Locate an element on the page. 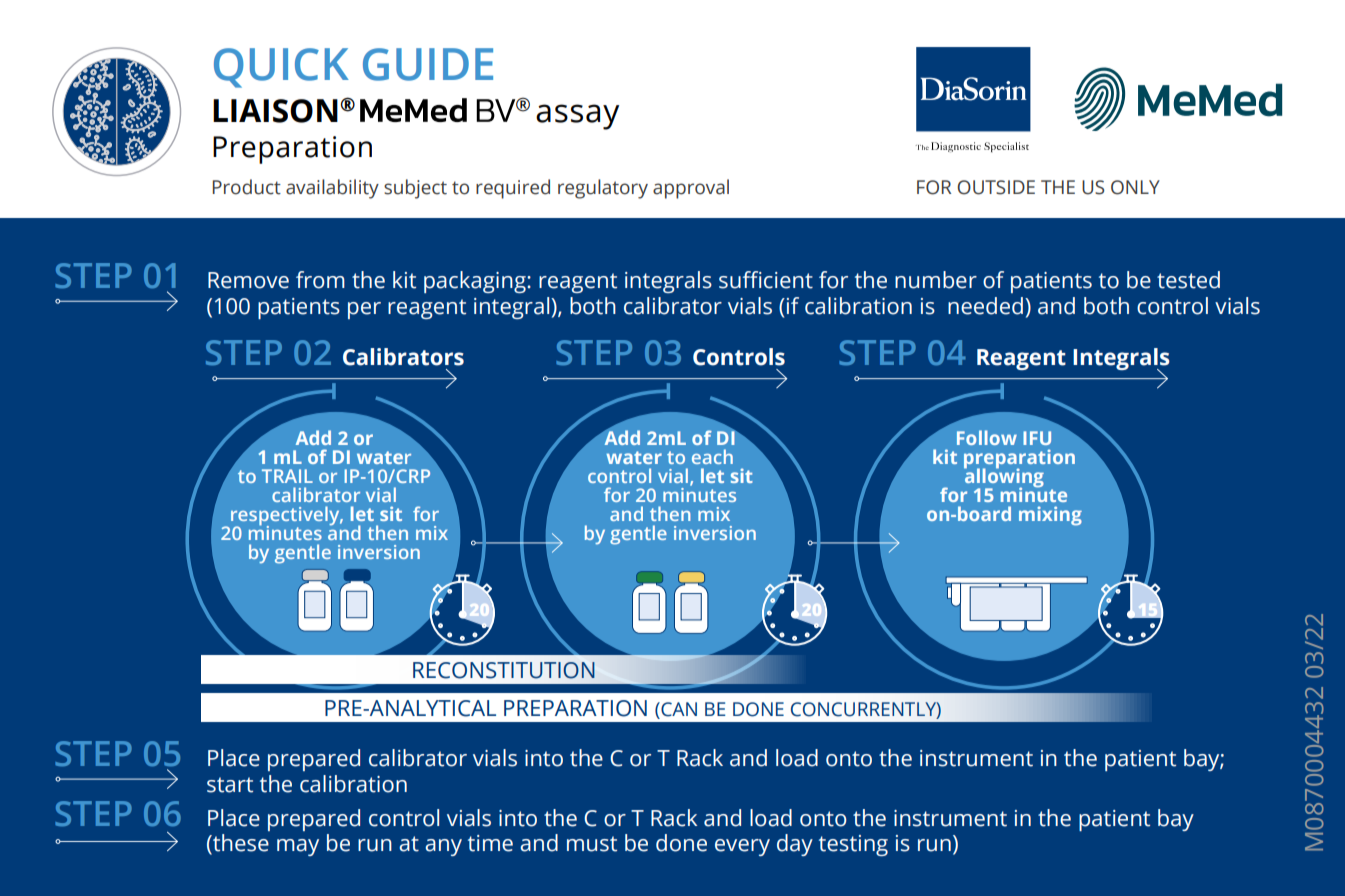 The width and height of the page is (1345, 896). may is located at coordinates (298, 847).
